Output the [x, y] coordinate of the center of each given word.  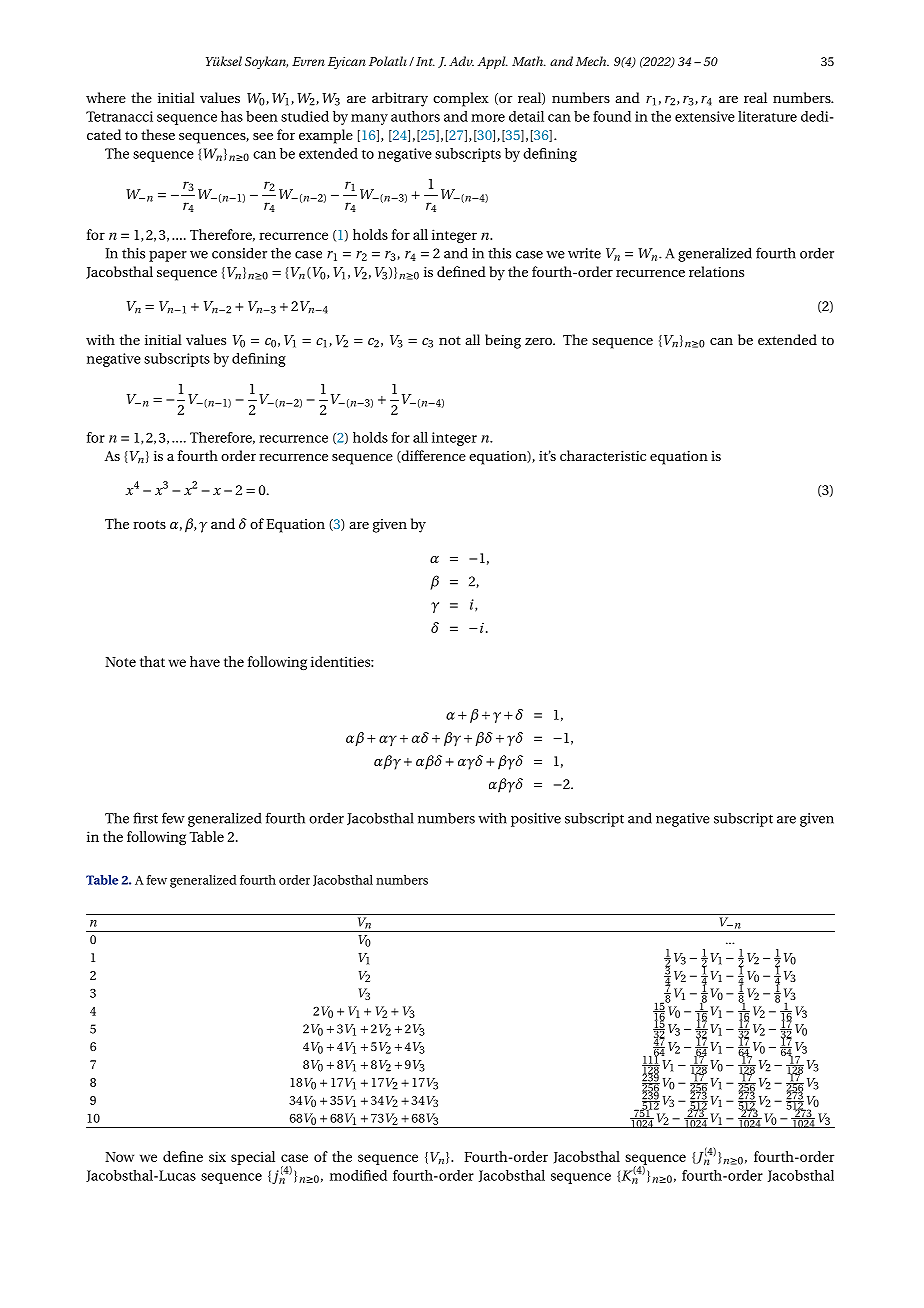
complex [461, 99]
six [217, 1156]
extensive [705, 116]
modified [358, 1175]
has [232, 116]
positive [536, 820]
